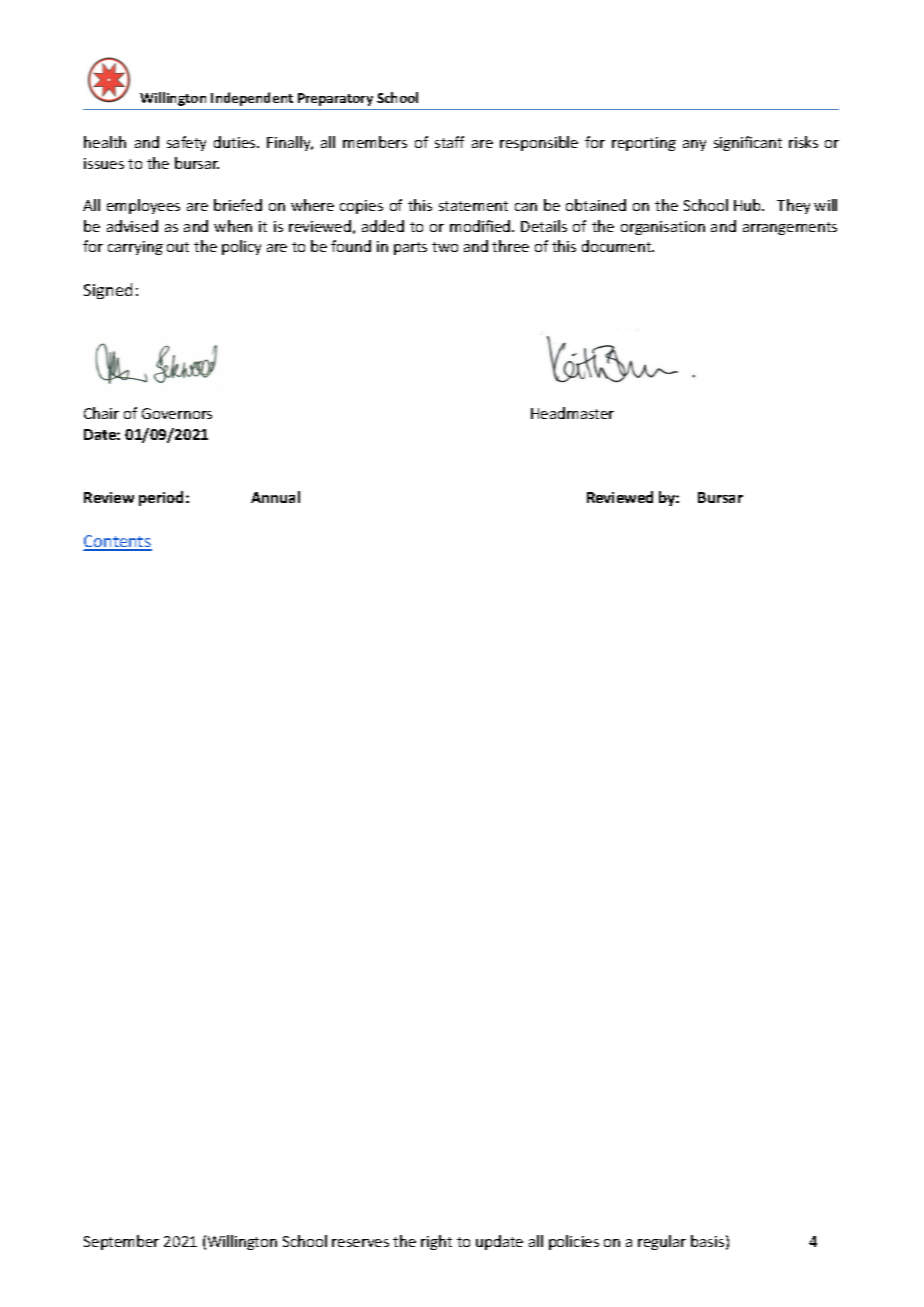  I want to click on regular, so click(662, 1242).
